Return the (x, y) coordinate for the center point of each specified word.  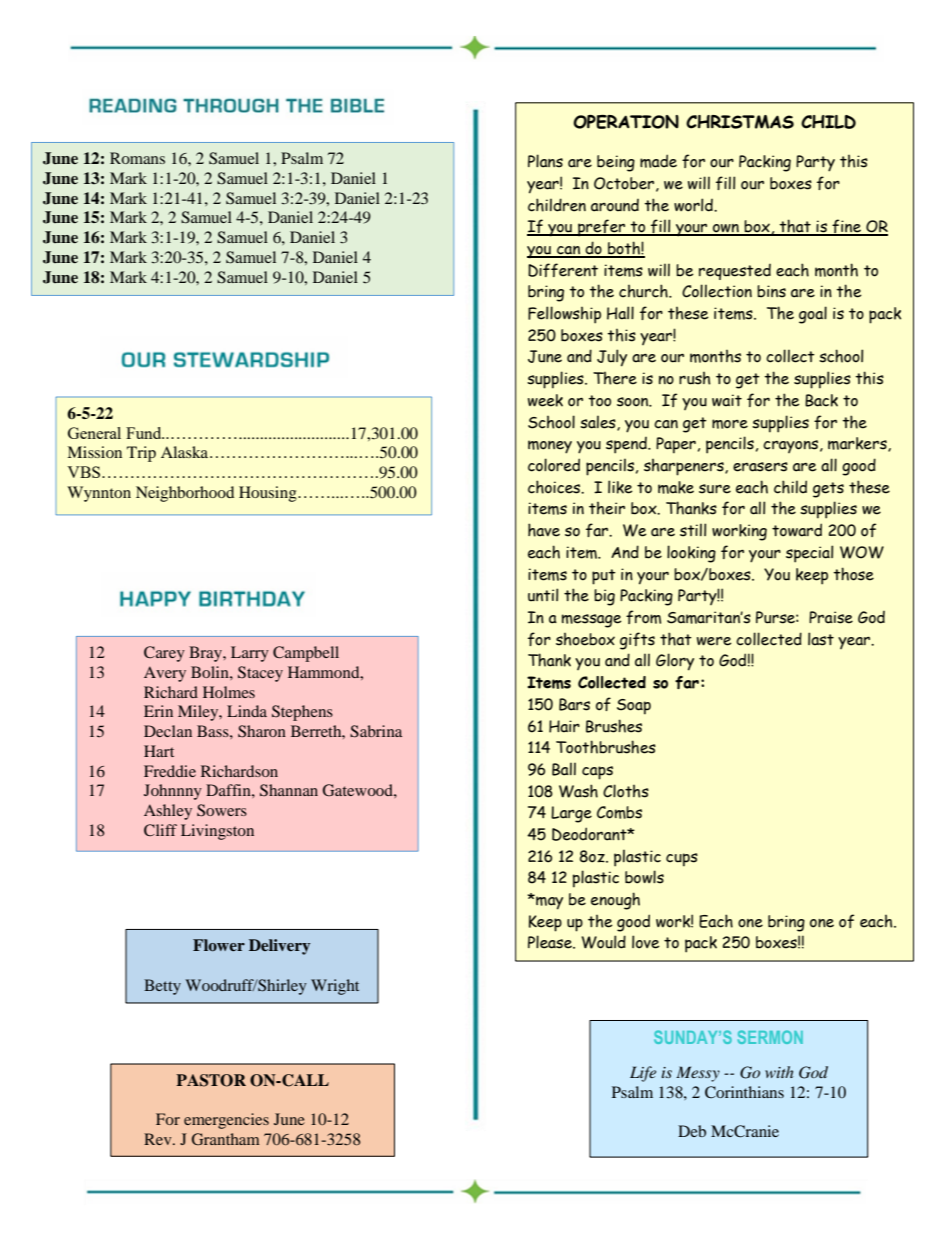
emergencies (226, 1121)
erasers (760, 467)
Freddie (170, 771)
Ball (564, 769)
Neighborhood (185, 494)
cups (682, 860)
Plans (545, 161)
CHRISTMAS (740, 122)
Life (643, 1074)
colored (554, 465)
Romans (137, 158)
